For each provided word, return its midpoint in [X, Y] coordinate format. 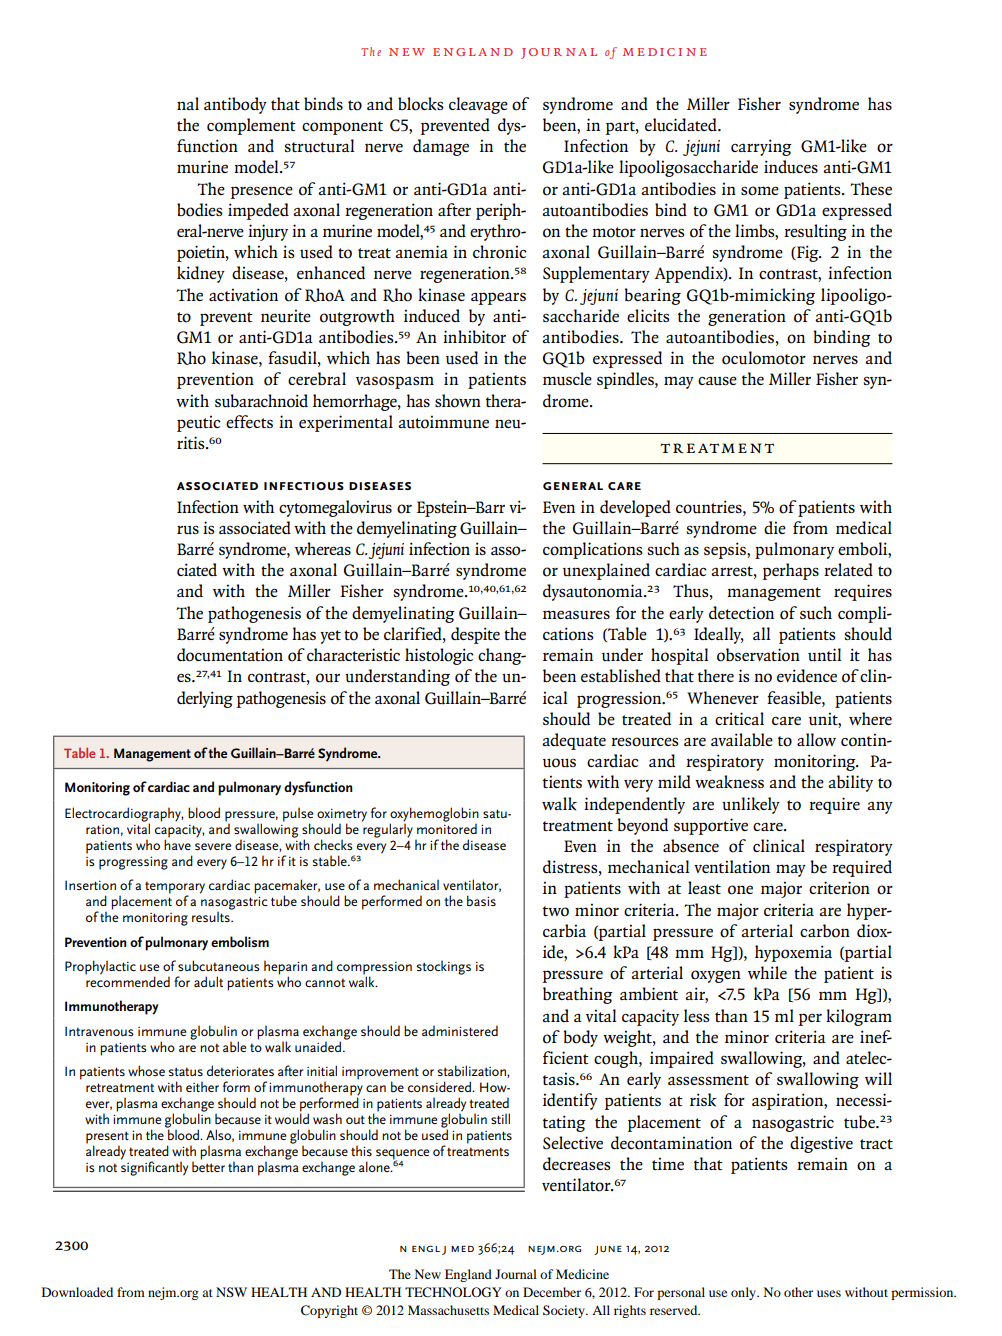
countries [710, 507]
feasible [795, 698]
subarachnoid [261, 401]
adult [208, 981]
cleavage [478, 105]
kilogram [859, 1017]
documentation [230, 655]
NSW [231, 1292]
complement [251, 126]
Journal [516, 1274]
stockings [443, 967]
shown [458, 401]
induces [791, 167]
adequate [574, 741]
